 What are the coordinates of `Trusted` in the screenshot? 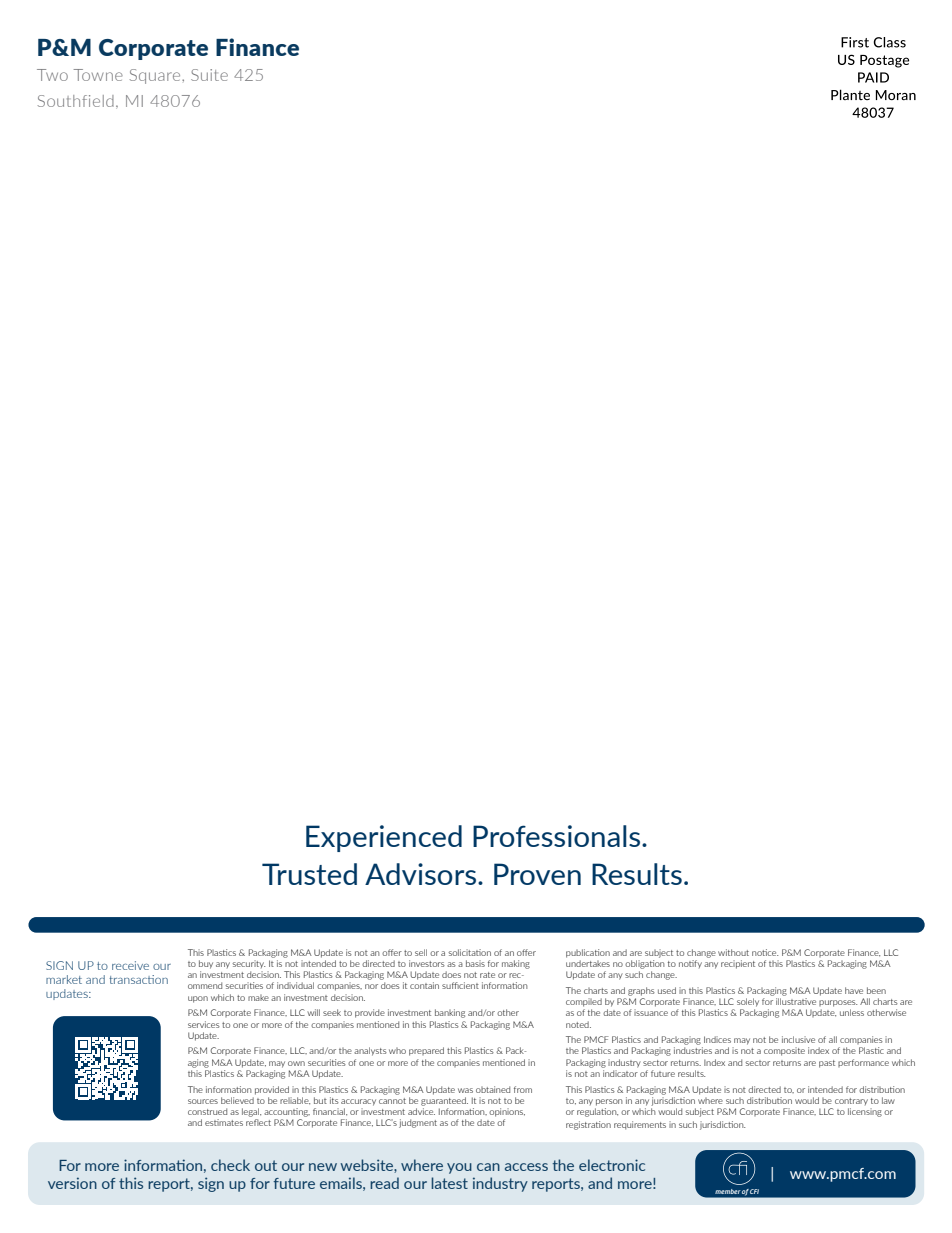 It's located at (309, 874).
